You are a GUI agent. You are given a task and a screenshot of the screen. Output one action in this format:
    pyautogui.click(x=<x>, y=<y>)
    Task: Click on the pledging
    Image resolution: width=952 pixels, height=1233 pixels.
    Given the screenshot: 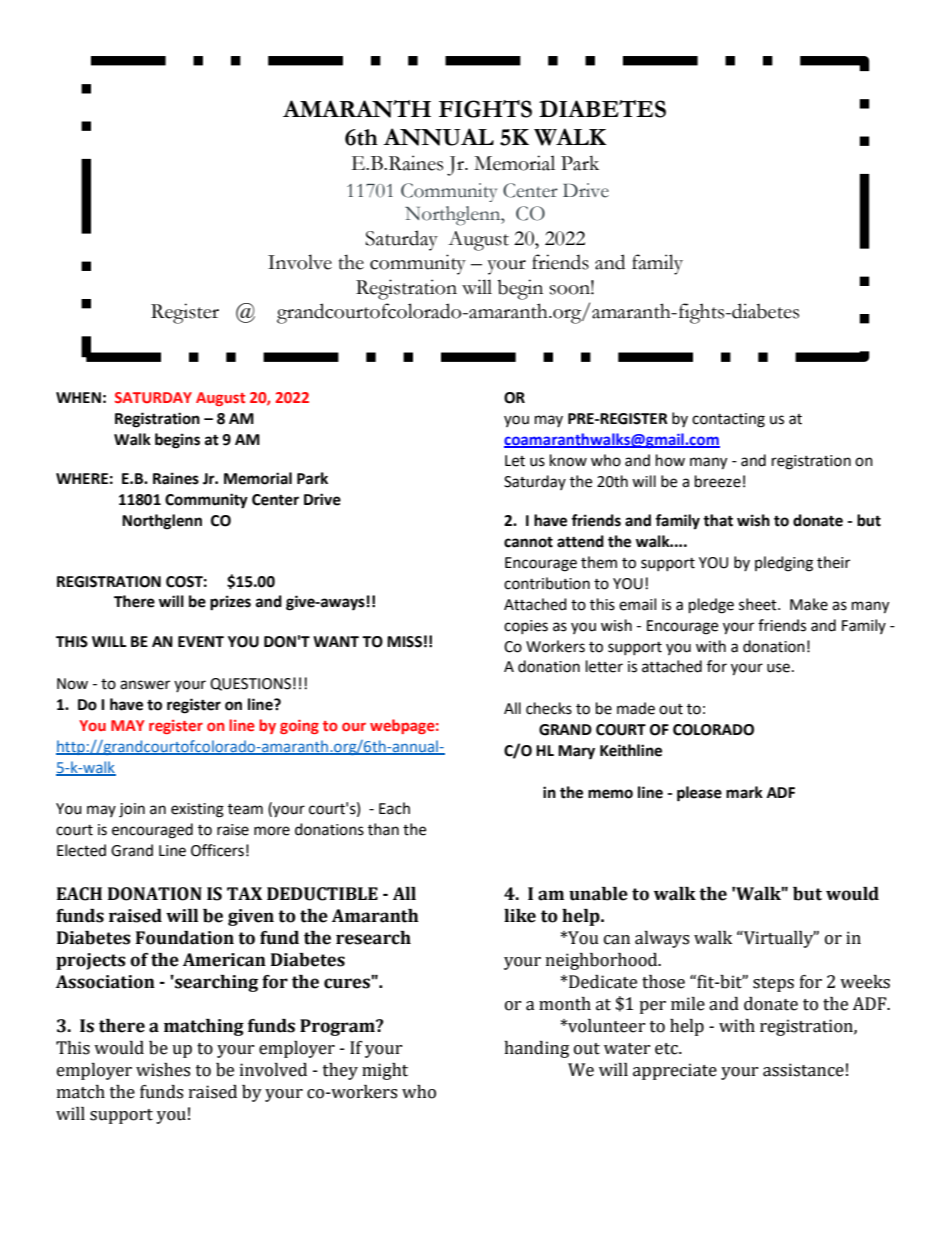 What is the action you would take?
    pyautogui.click(x=784, y=564)
